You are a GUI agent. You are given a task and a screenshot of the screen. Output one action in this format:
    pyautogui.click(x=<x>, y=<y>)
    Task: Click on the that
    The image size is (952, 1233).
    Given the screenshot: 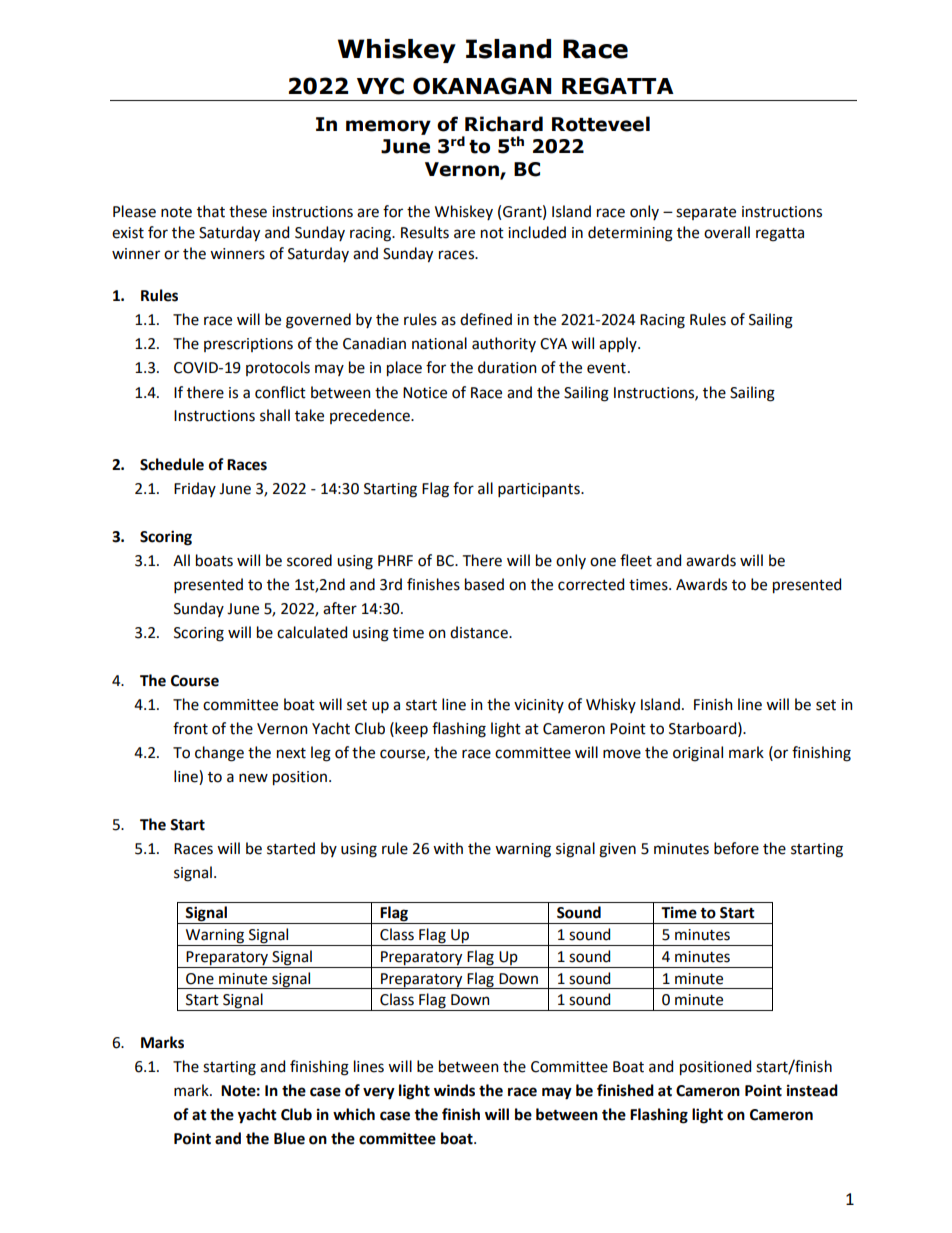 What is the action you would take?
    pyautogui.click(x=211, y=211)
